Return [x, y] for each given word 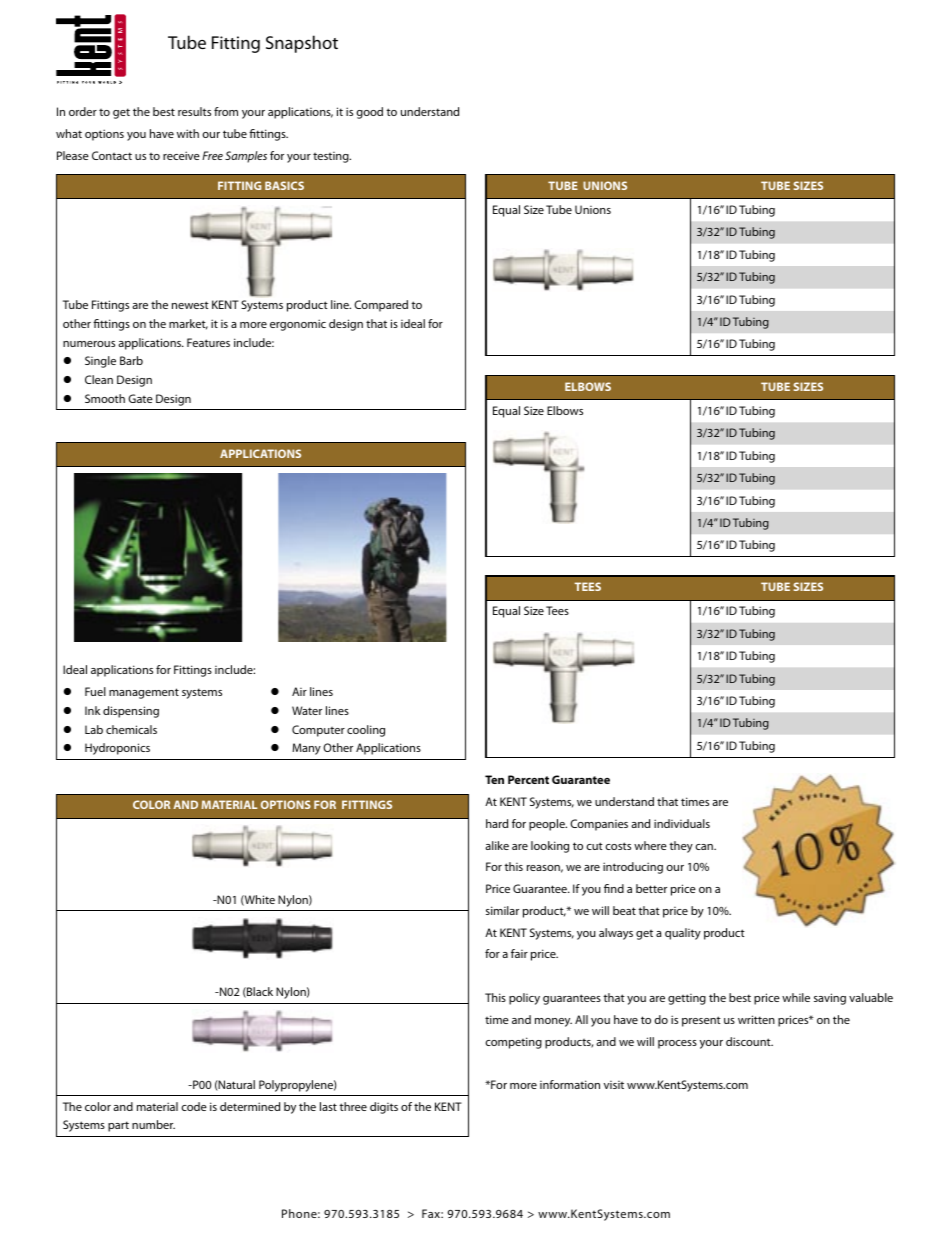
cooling [366, 731]
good [369, 113]
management [144, 693]
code [194, 1106]
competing [513, 1043]
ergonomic [298, 325]
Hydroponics [117, 749]
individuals [682, 823]
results [194, 111]
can [705, 847]
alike [497, 845]
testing [332, 157]
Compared [381, 306]
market [188, 324]
